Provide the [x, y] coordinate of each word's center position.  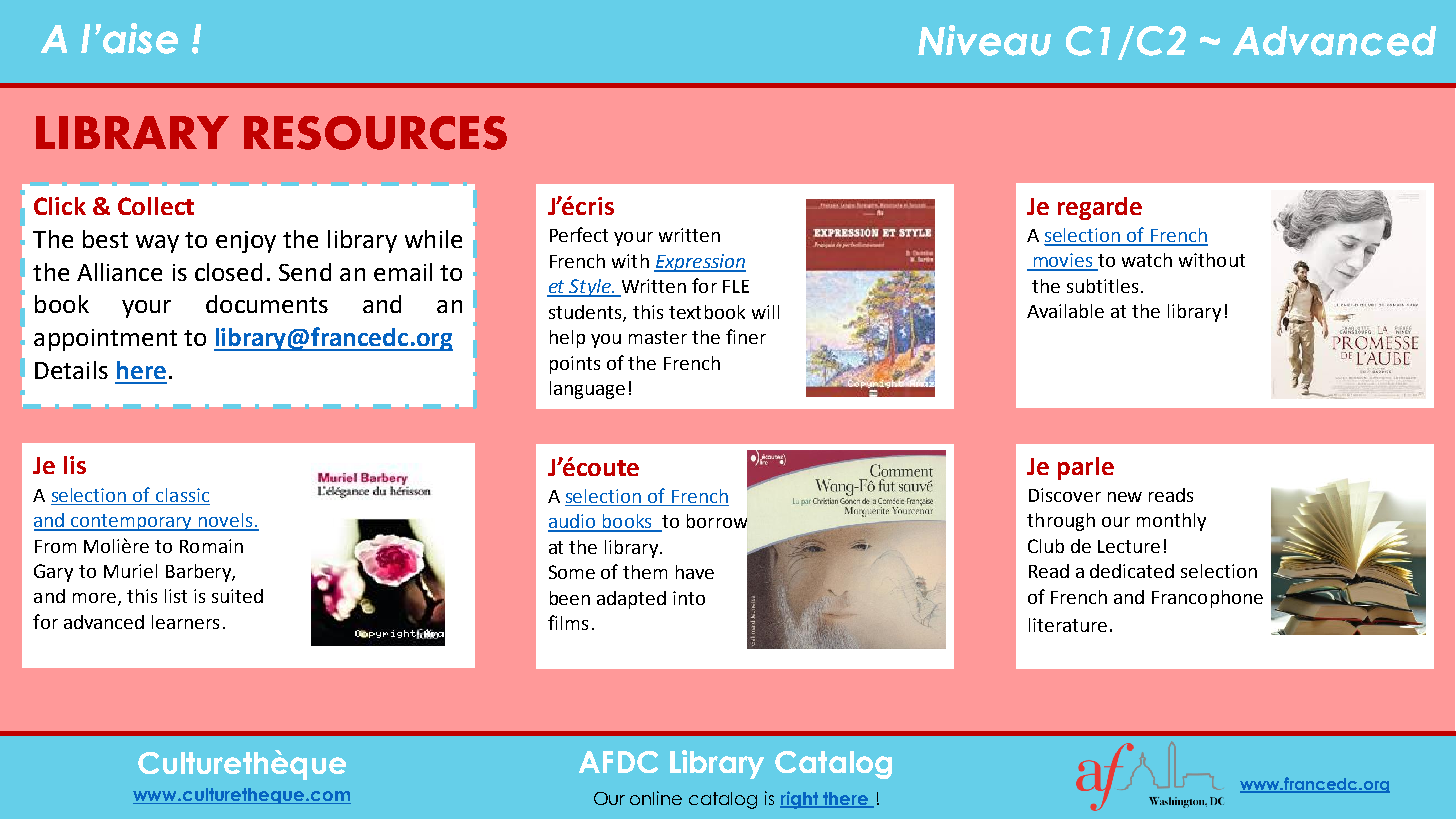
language [587, 390]
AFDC [618, 762]
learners [185, 622]
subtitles [1102, 286]
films [568, 622]
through [1061, 522]
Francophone [1207, 599]
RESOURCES [375, 133]
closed [228, 272]
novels [226, 521]
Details [71, 370]
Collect [156, 206]
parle [1086, 468]
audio [573, 522]
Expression [700, 263]
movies [1063, 261]
